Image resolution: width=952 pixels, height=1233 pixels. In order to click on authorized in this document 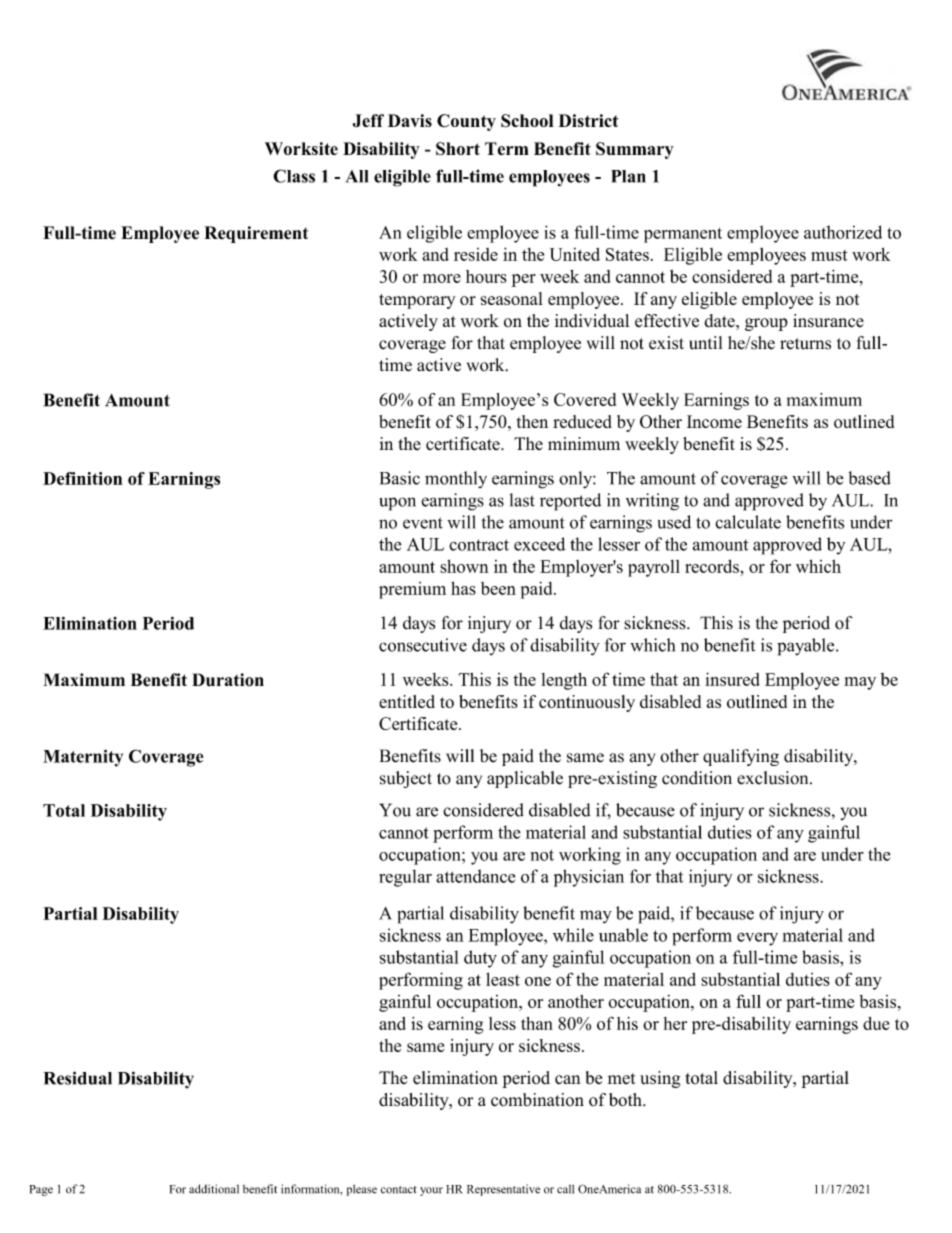, I will do `click(843, 232)`.
